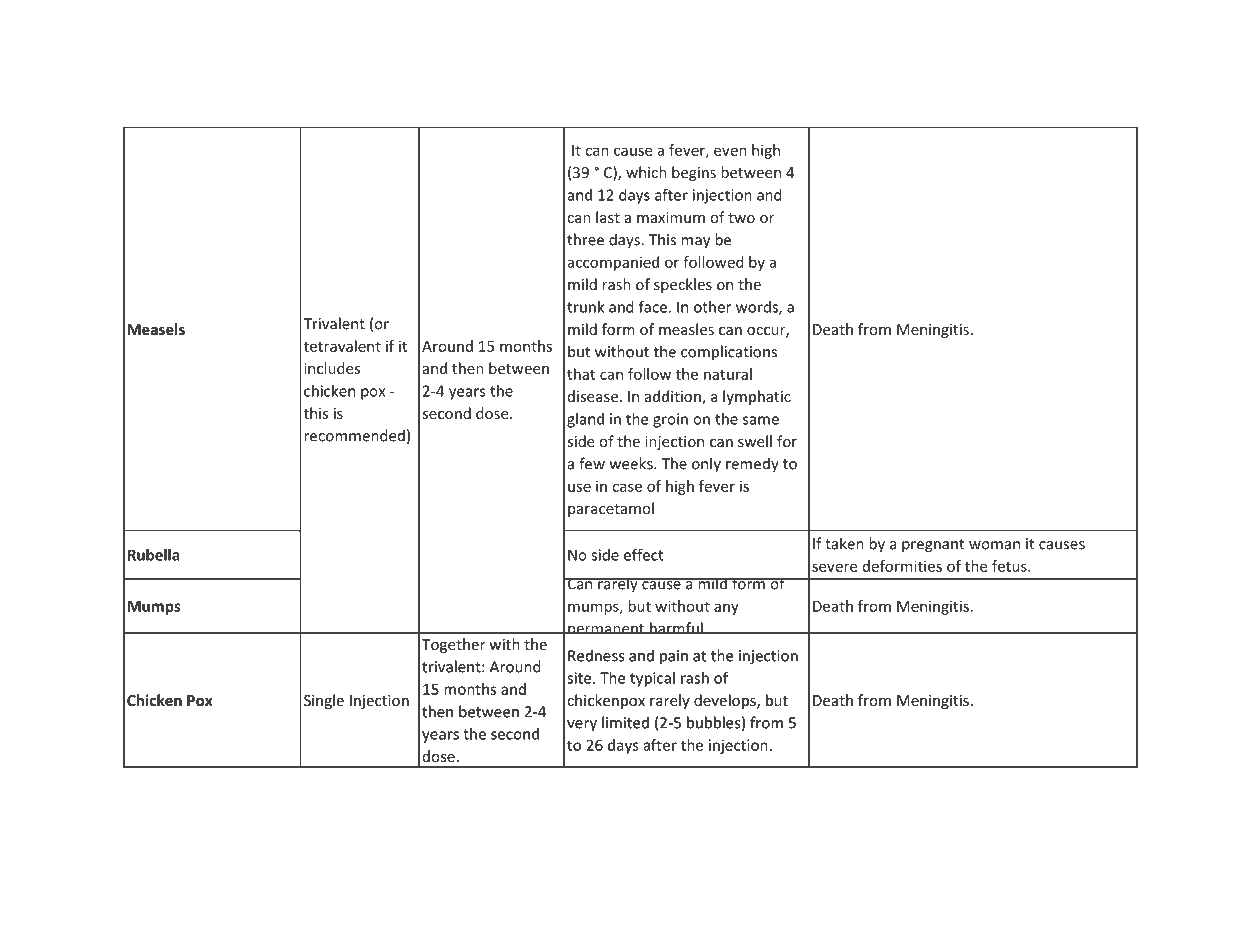  I want to click on complications, so click(729, 353).
